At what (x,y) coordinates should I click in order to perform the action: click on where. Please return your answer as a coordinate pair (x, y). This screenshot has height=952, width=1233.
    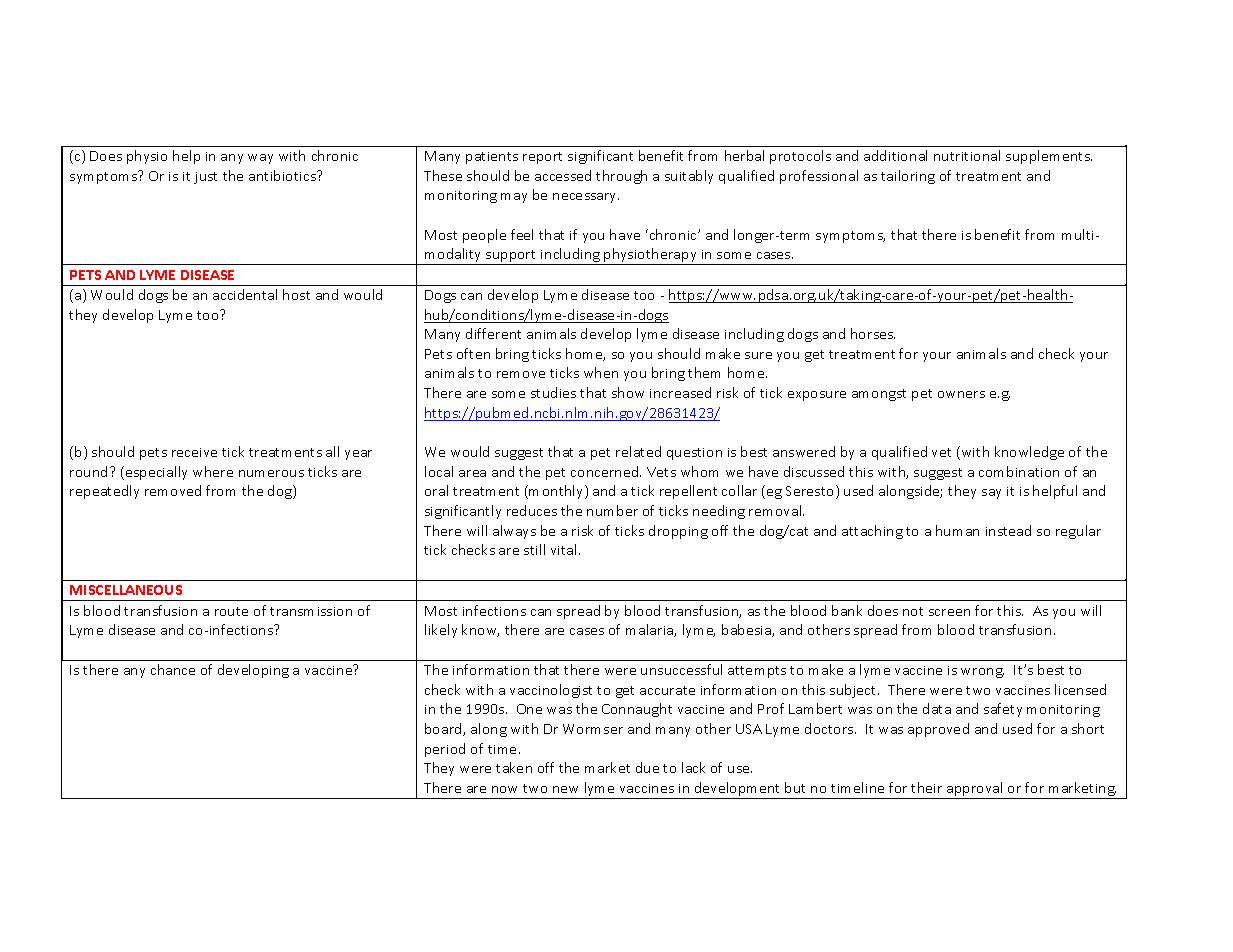
    Looking at the image, I should click on (213, 471).
